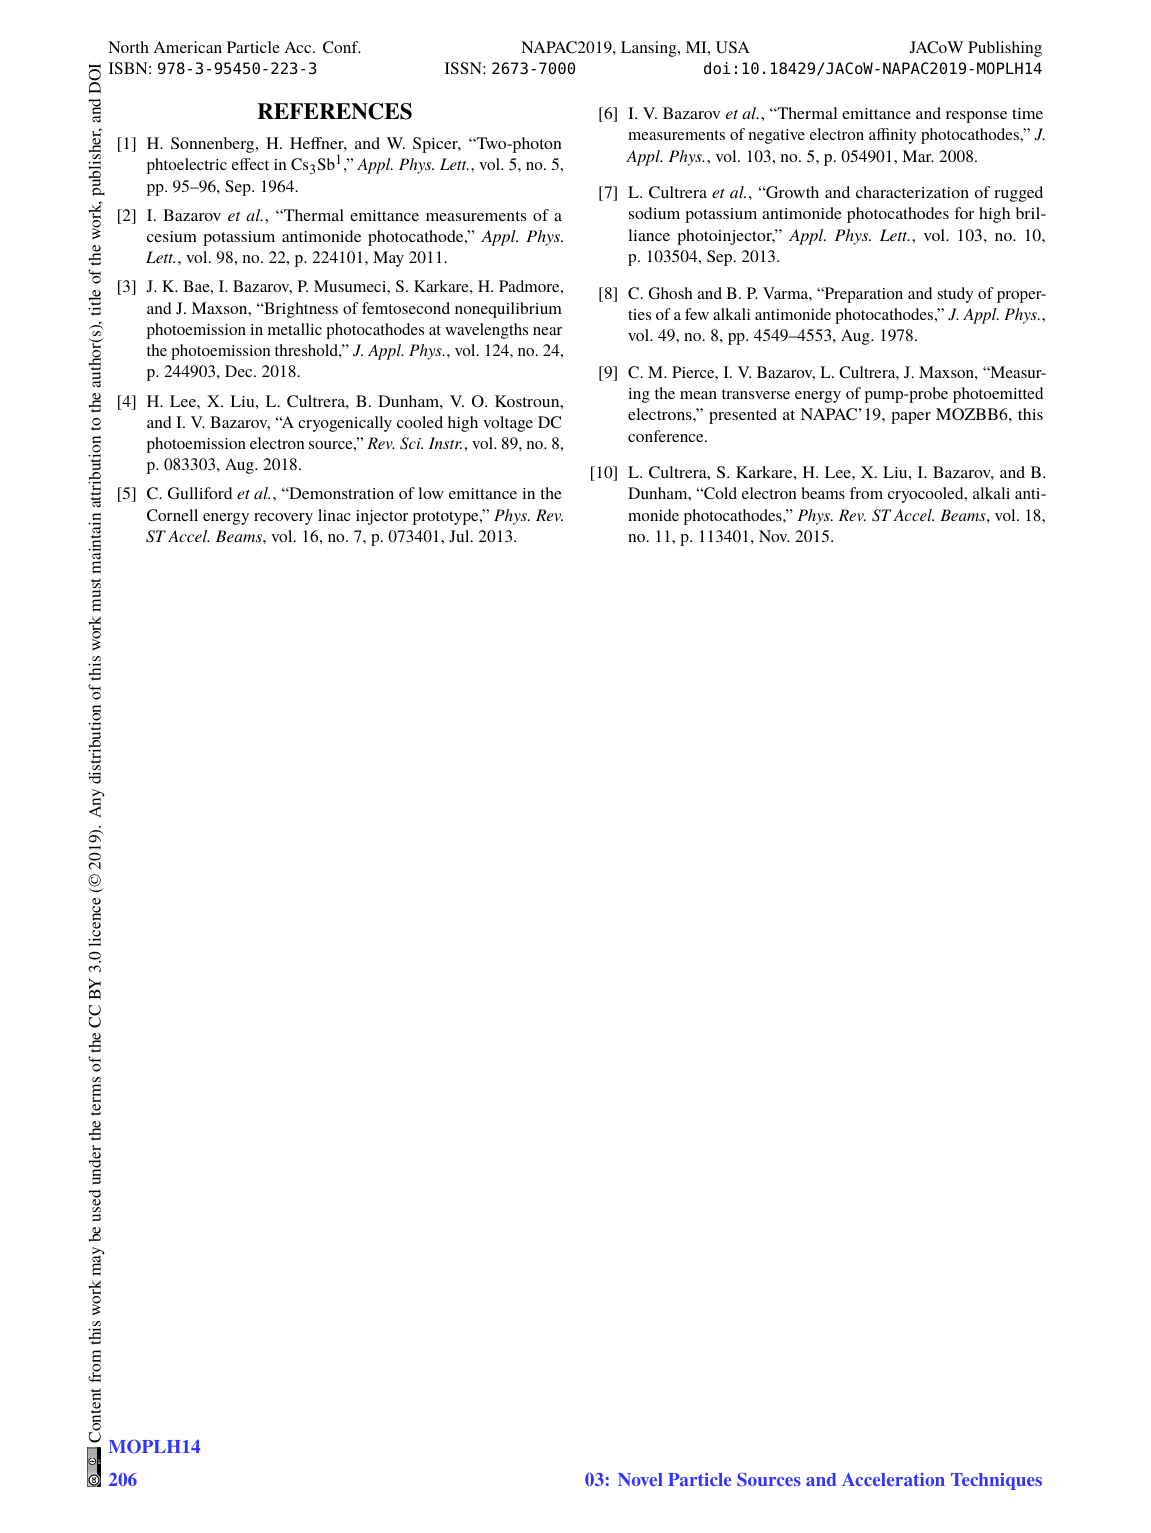 This document has height=1533, width=1151. Describe the element at coordinates (650, 49) in the document. I see `Lansing` at that location.
